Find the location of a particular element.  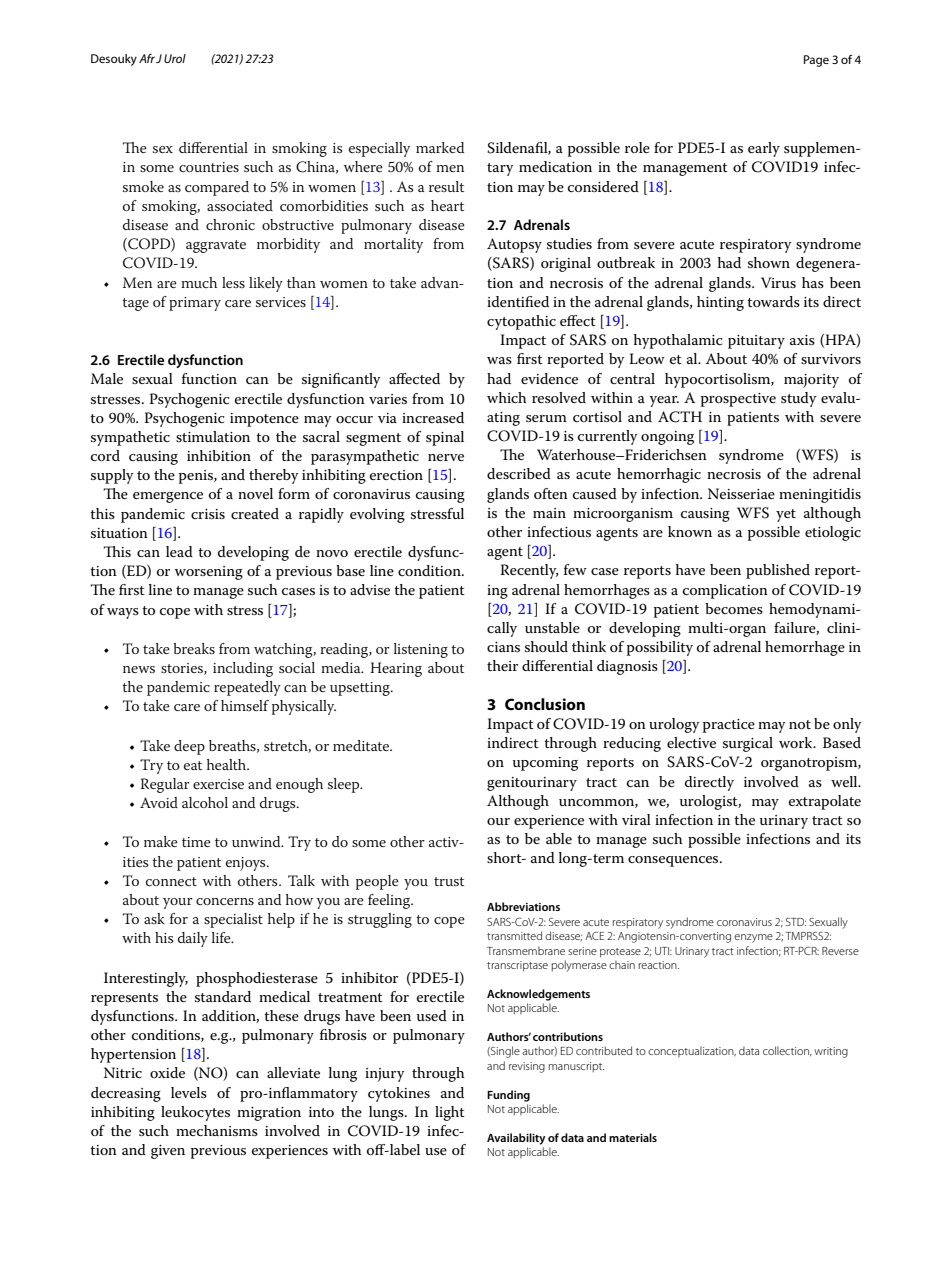

primary is located at coordinates (195, 304).
